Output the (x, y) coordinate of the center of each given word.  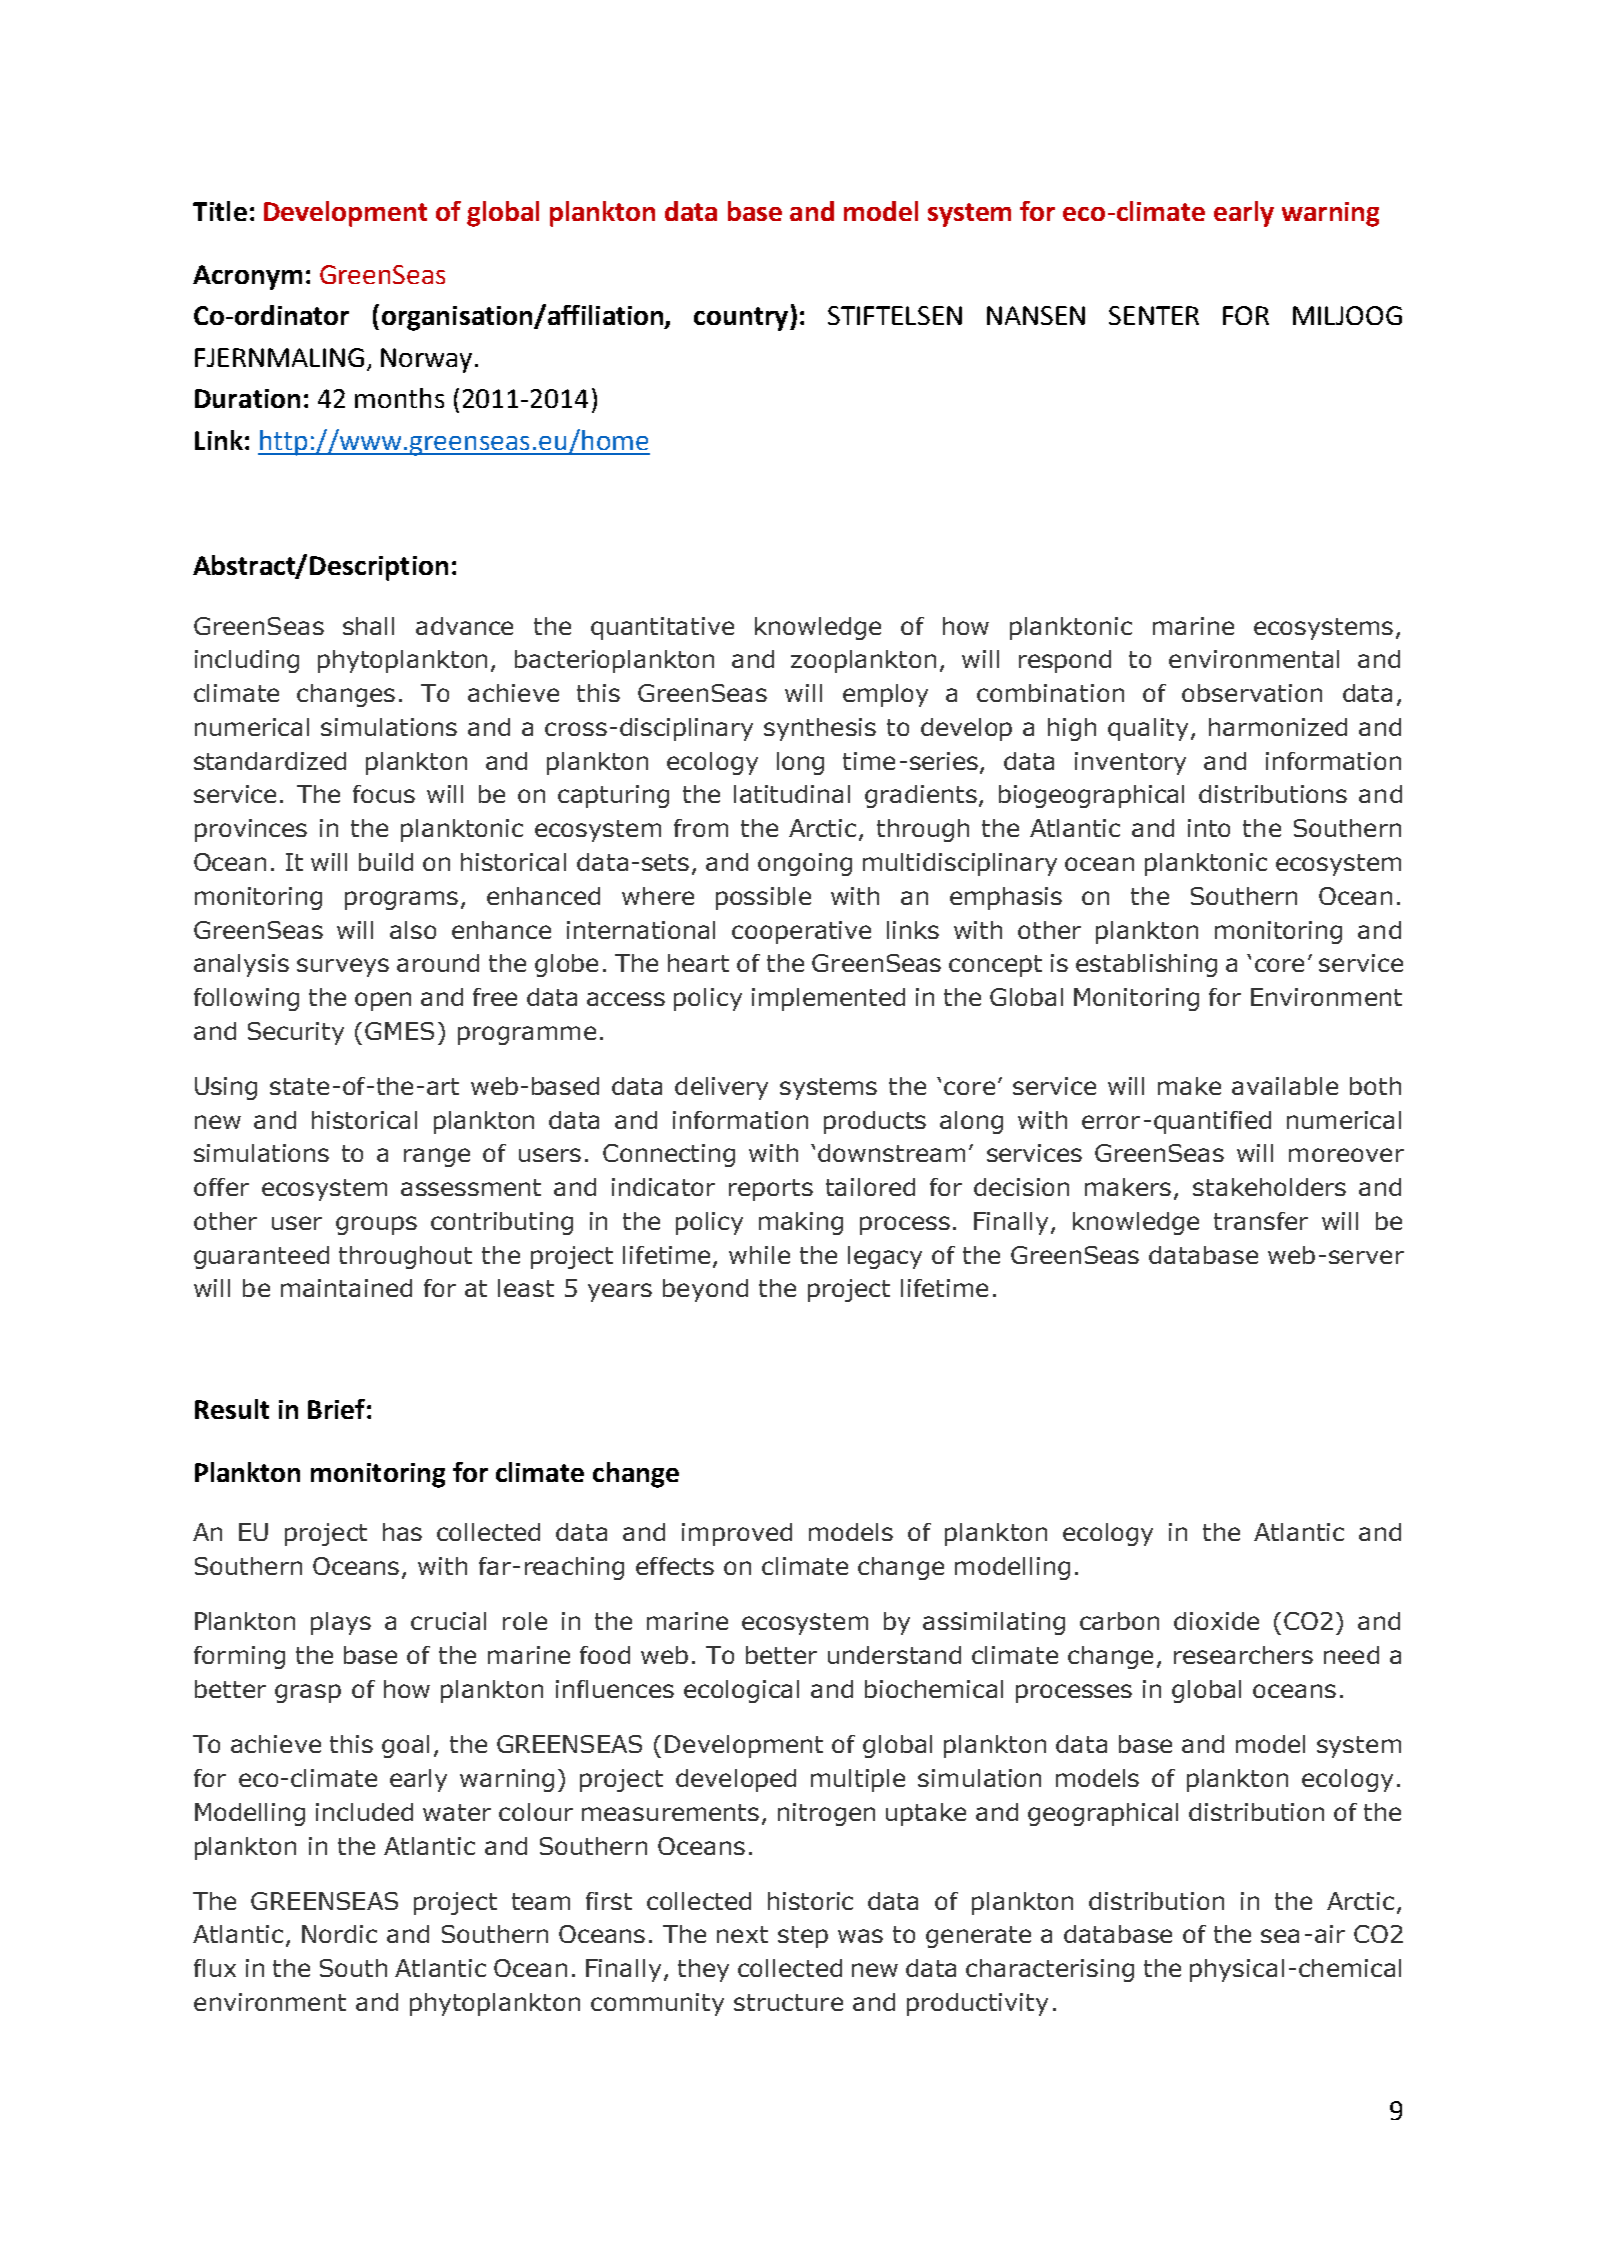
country (742, 319)
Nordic (339, 1934)
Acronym (247, 277)
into (1209, 828)
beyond (705, 1290)
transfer (1261, 1221)
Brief (336, 1409)
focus (384, 794)
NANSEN (1036, 315)
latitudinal (792, 794)
